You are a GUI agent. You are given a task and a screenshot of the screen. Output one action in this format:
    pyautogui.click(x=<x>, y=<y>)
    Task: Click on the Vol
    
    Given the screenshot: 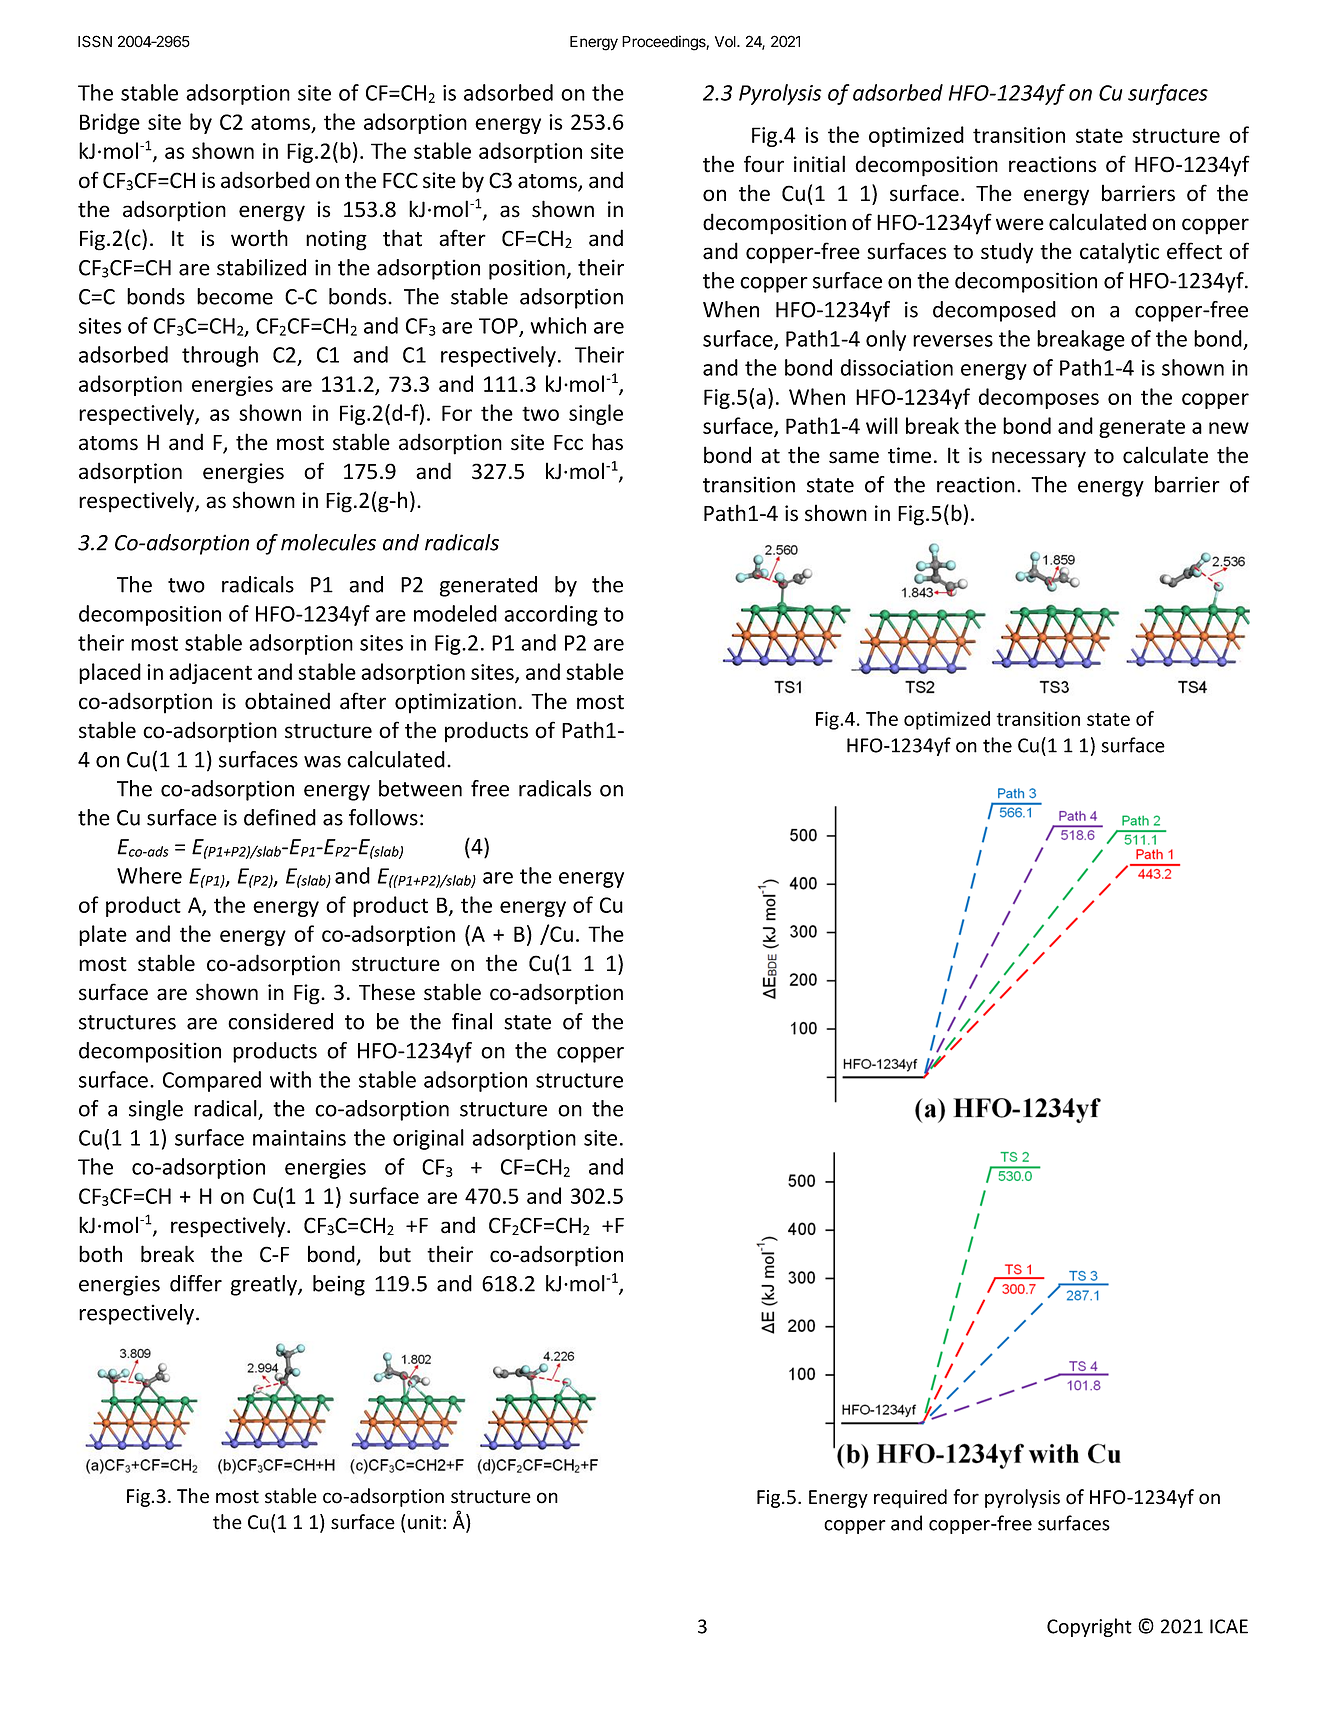 What is the action you would take?
    pyautogui.click(x=726, y=42)
